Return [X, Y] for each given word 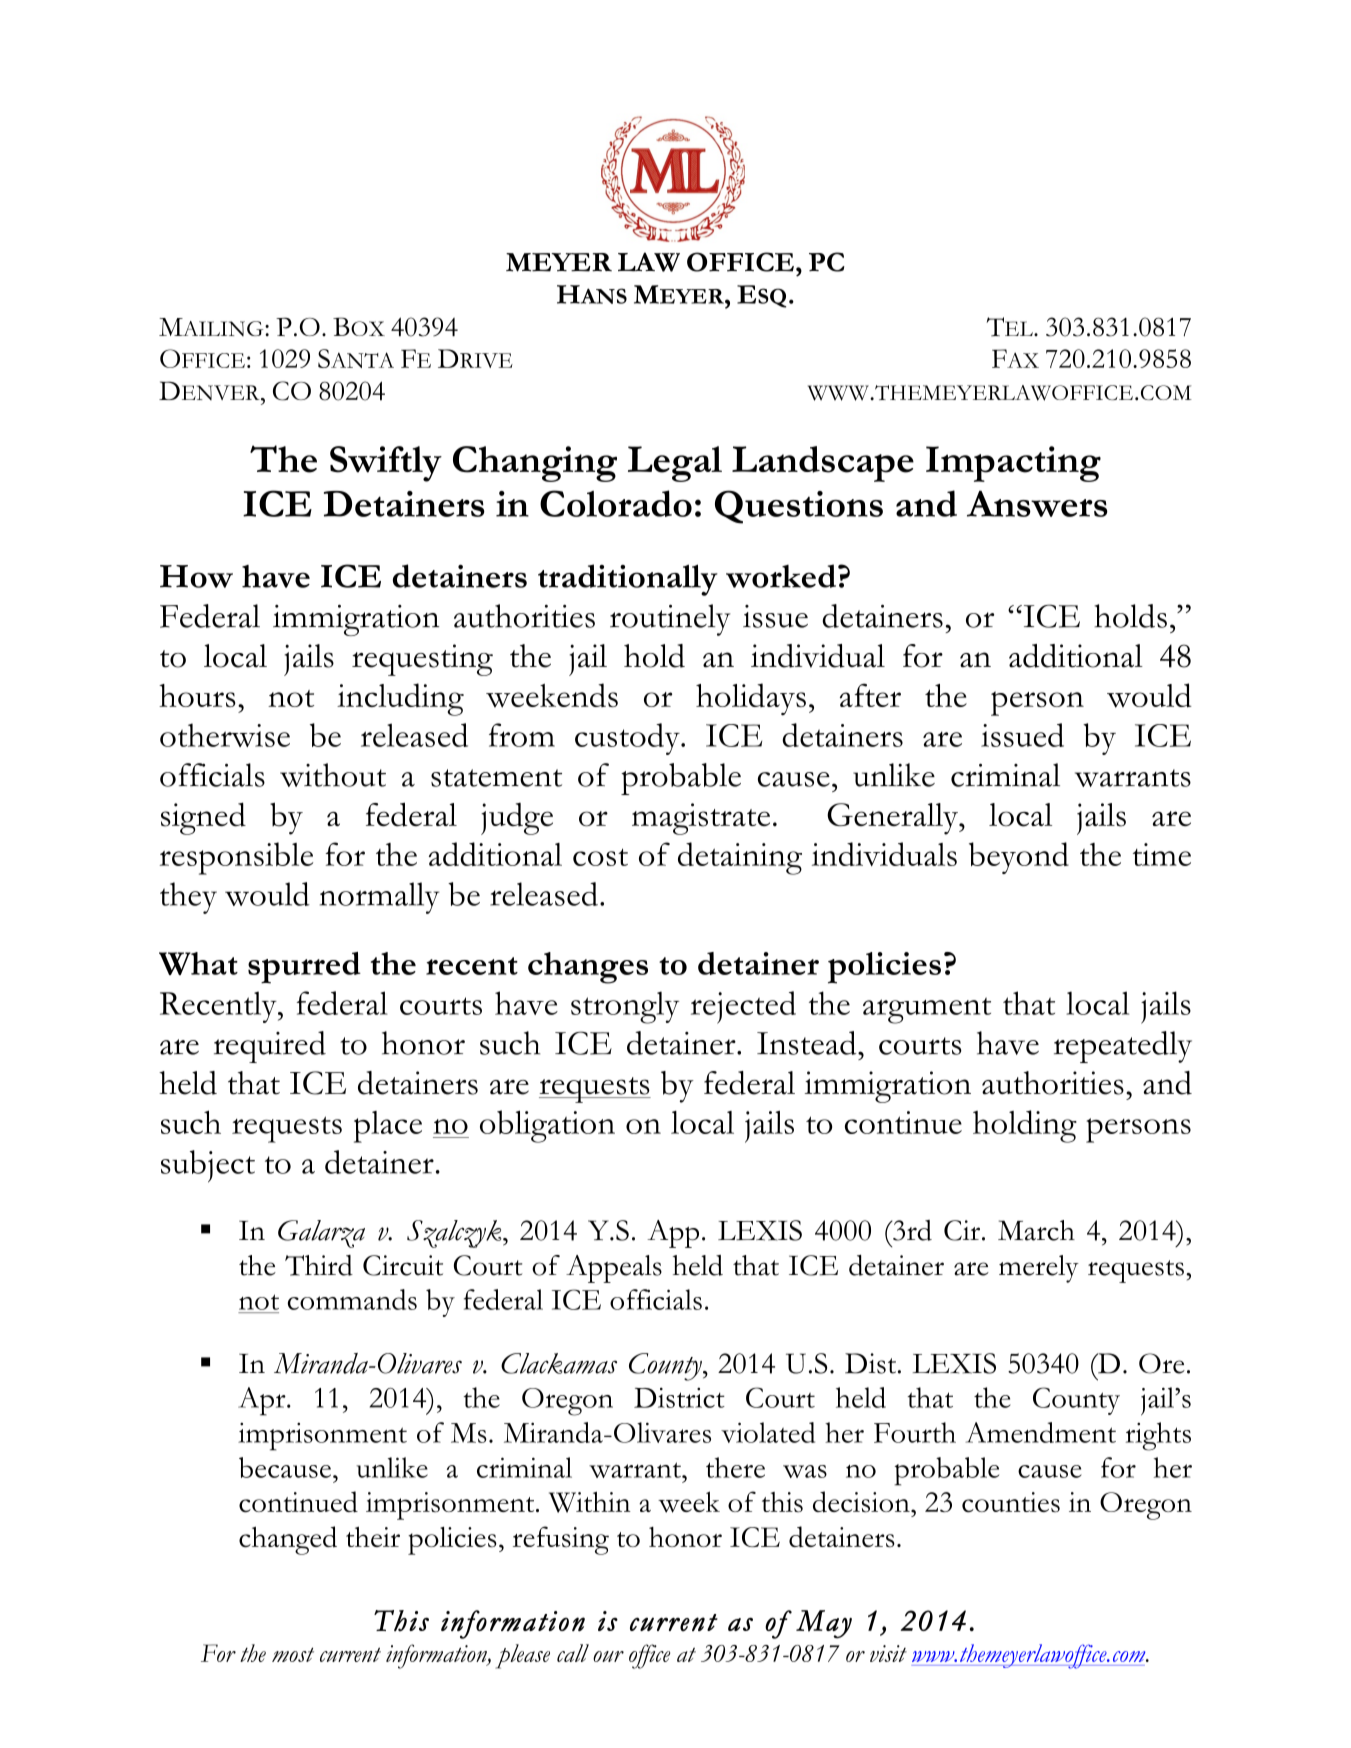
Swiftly [386, 464]
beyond [1019, 858]
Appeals [614, 1269]
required [270, 1047]
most [293, 1654]
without [333, 775]
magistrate [701, 819]
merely [1039, 1269]
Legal [675, 464]
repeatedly [1123, 1047]
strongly [625, 1007]
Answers [1037, 503]
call [573, 1653]
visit [888, 1653]
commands [352, 1299]
